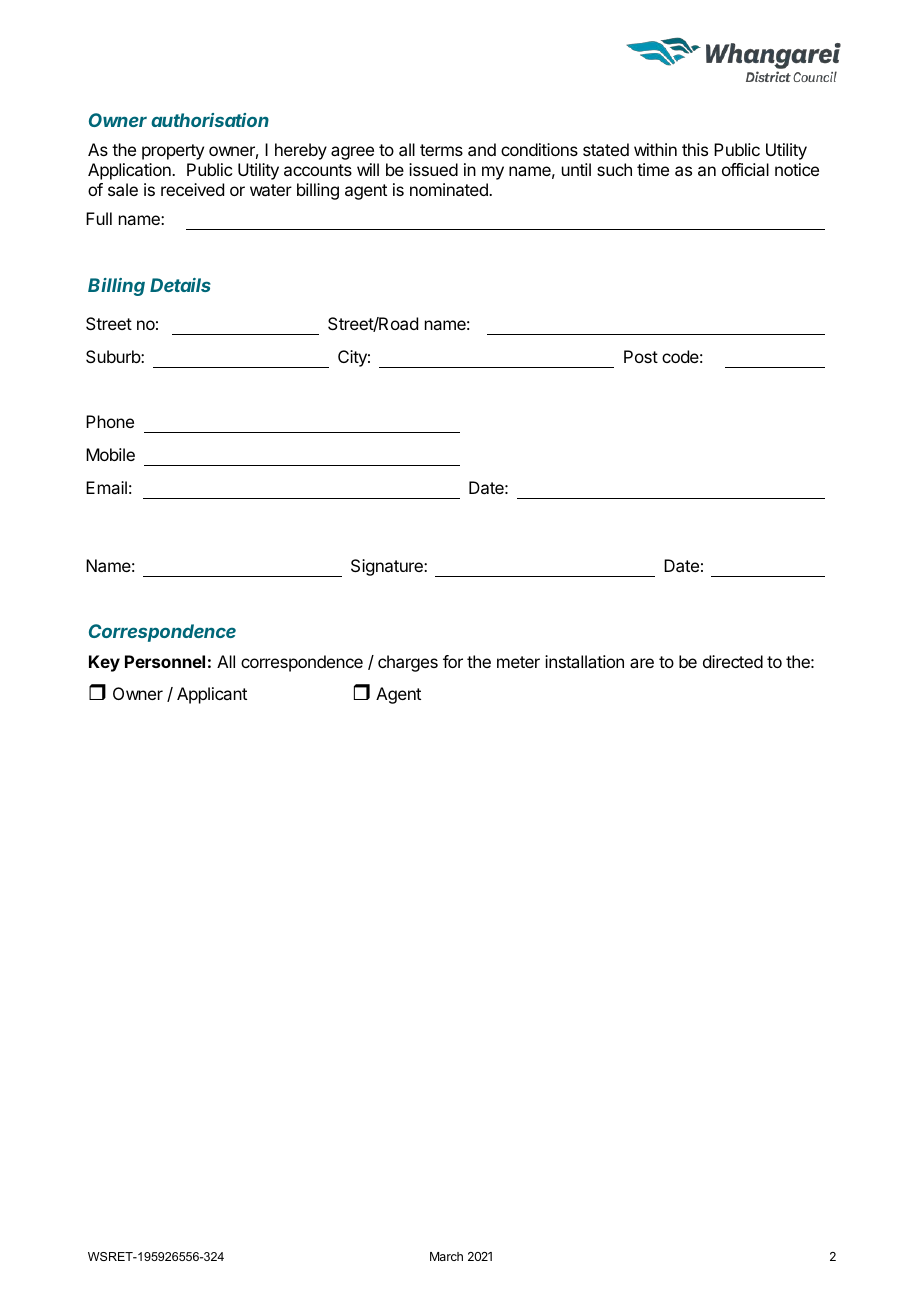  I want to click on this, so click(695, 149).
